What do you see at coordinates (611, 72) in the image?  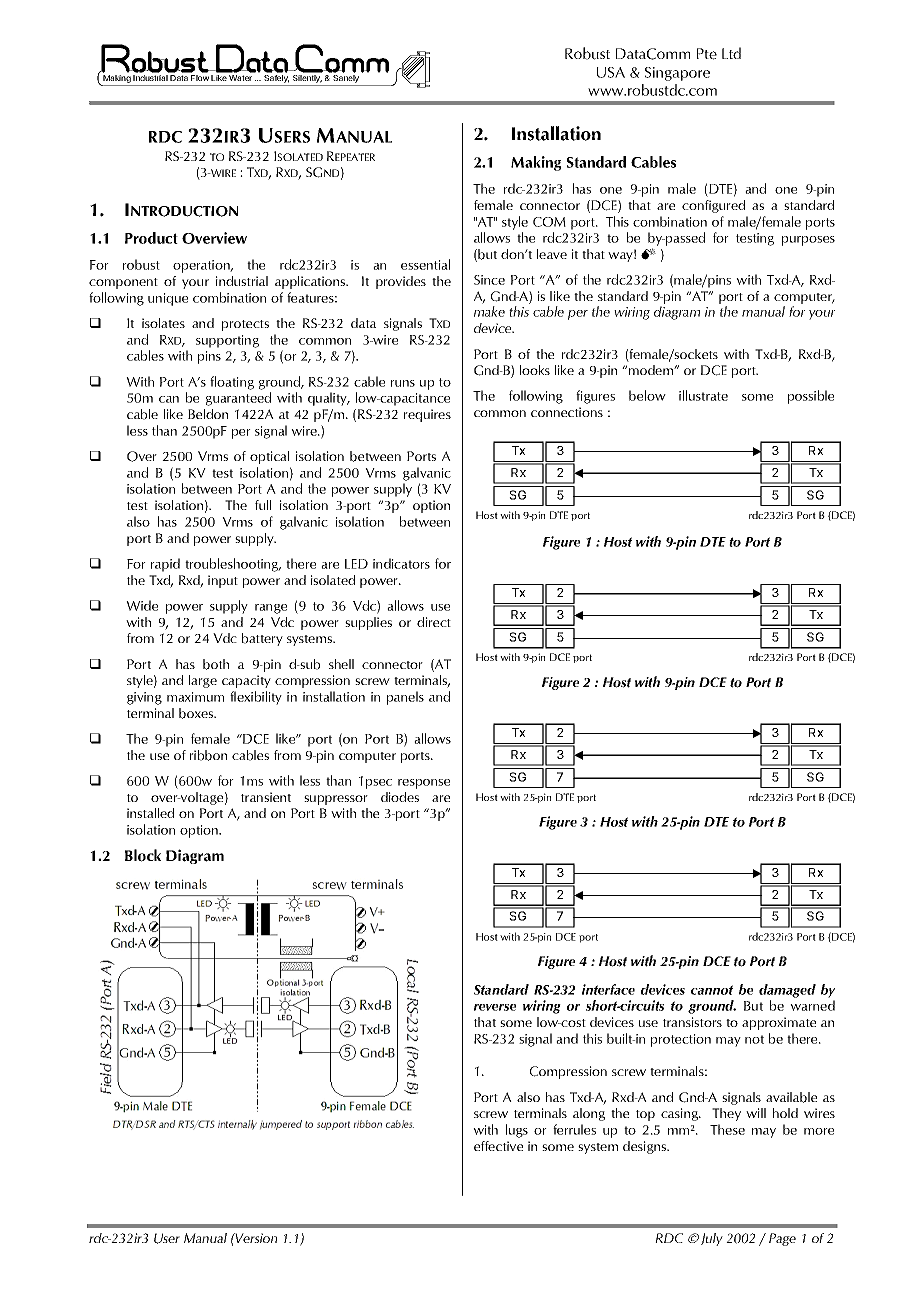 I see `USA` at bounding box center [611, 72].
